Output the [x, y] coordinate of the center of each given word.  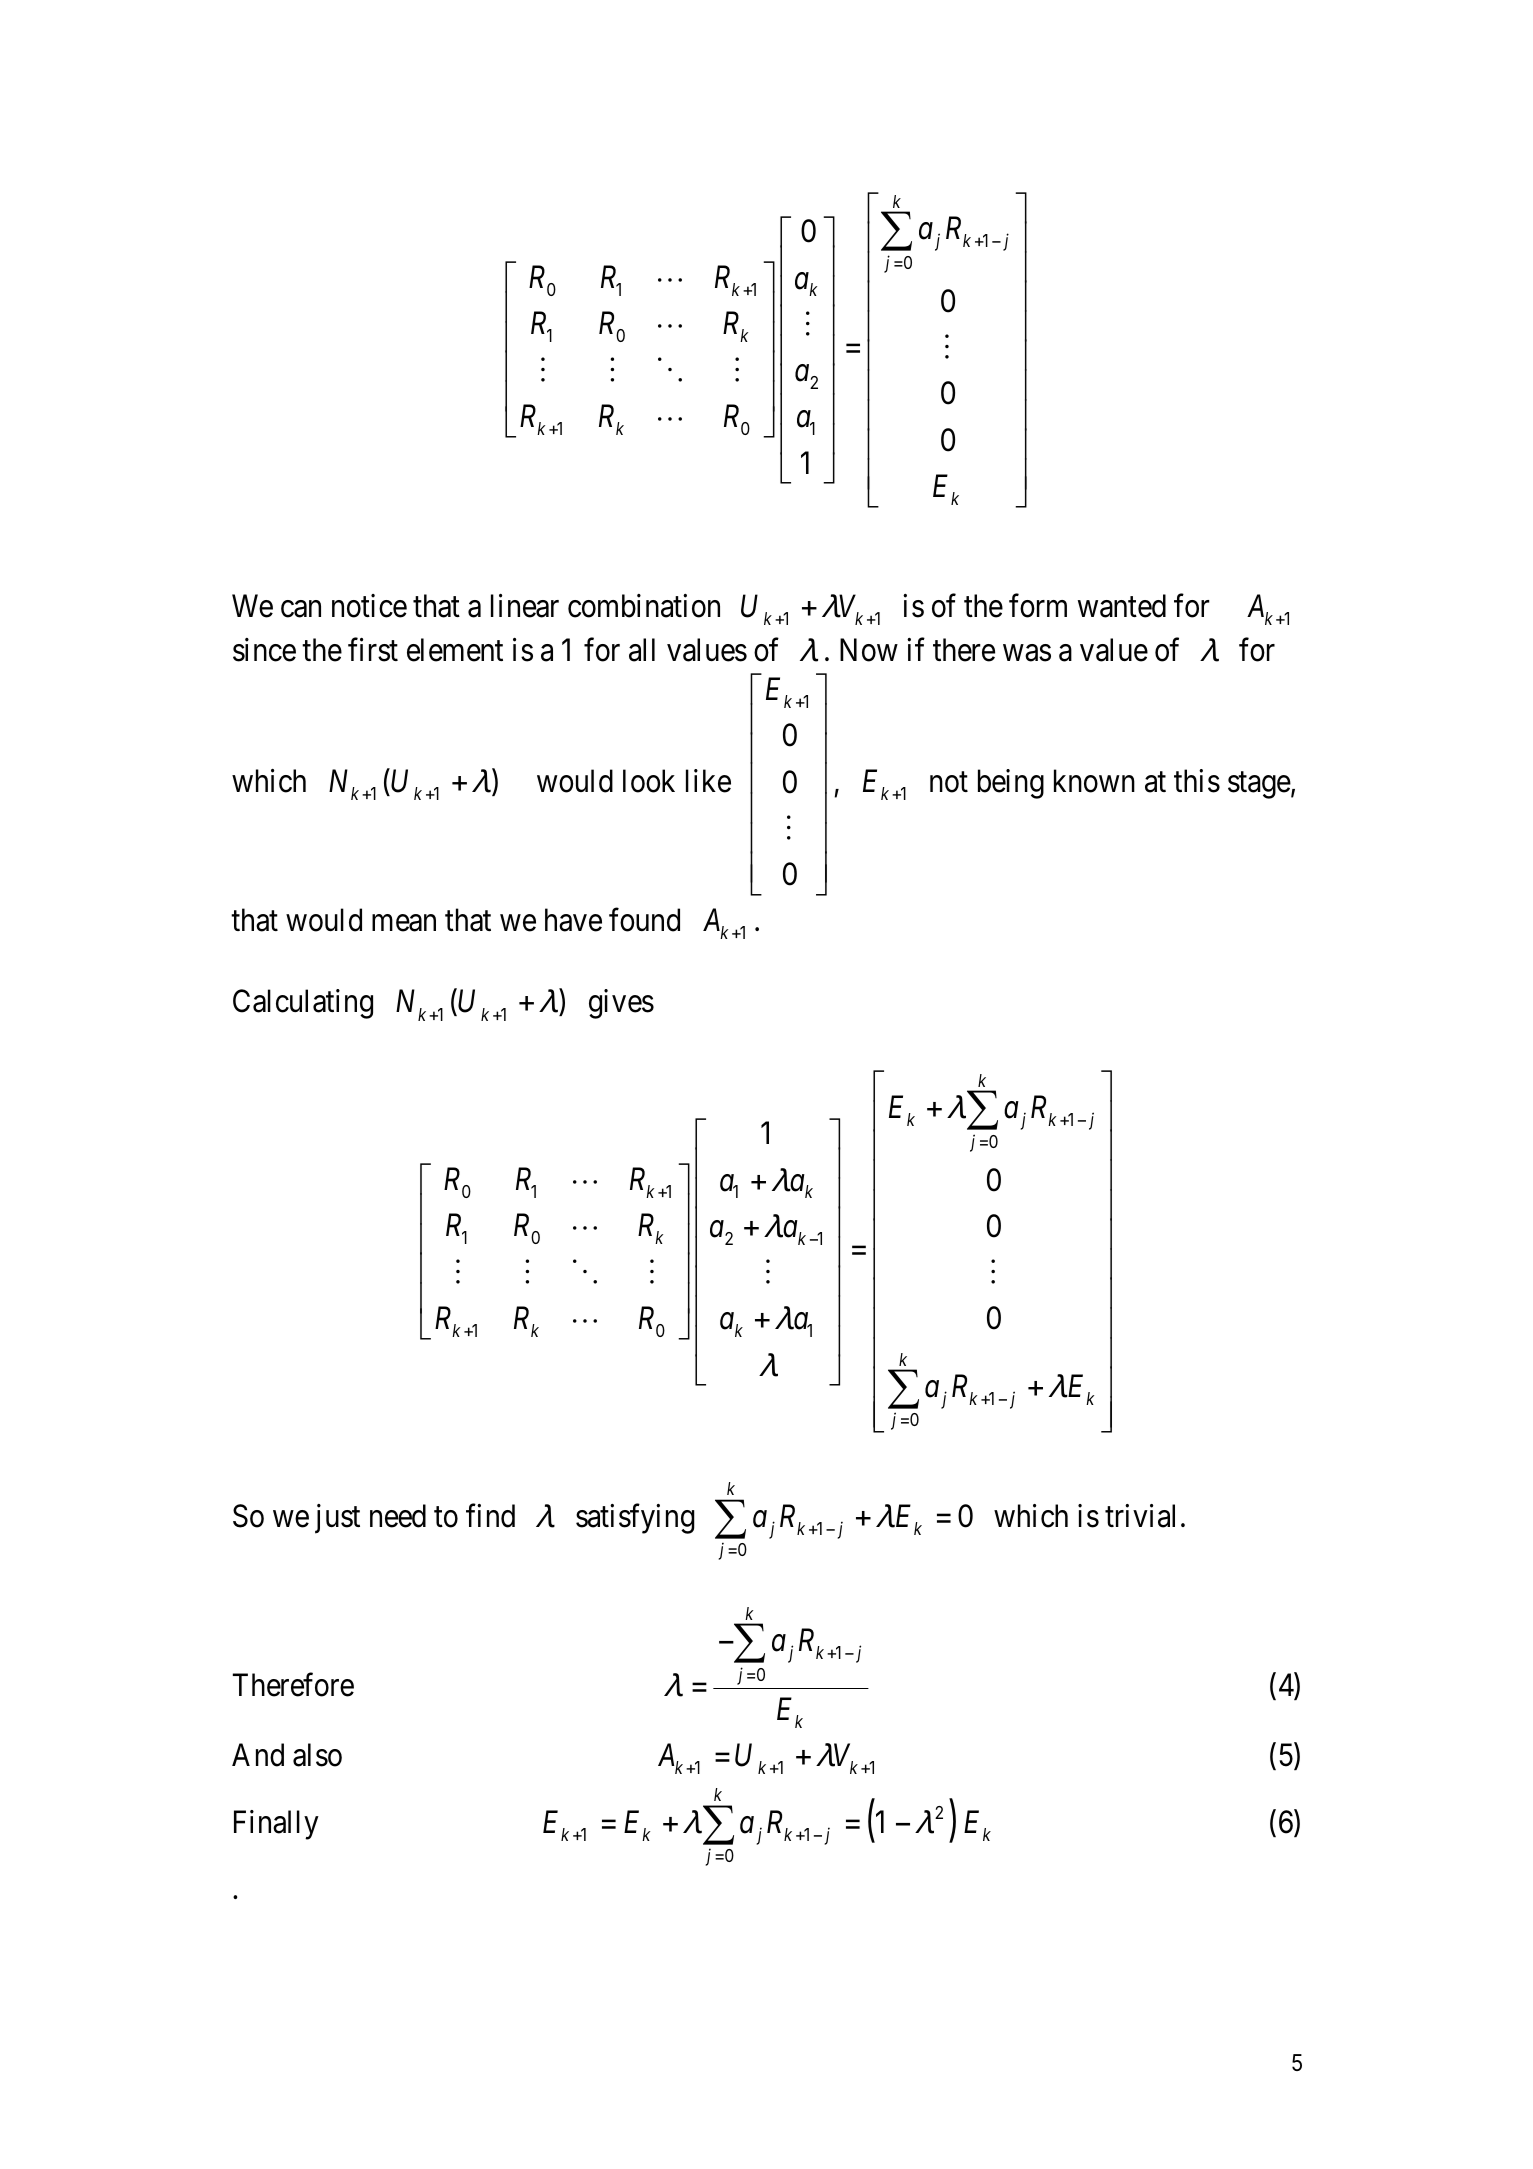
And [258, 1755]
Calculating [303, 1004]
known [1094, 781]
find [490, 1515]
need [398, 1516]
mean [404, 923]
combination [644, 606]
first [373, 650]
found [644, 920]
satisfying [635, 1518]
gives [621, 1004]
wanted [1122, 606]
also [317, 1755]
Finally [276, 1825]
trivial [1140, 1516]
